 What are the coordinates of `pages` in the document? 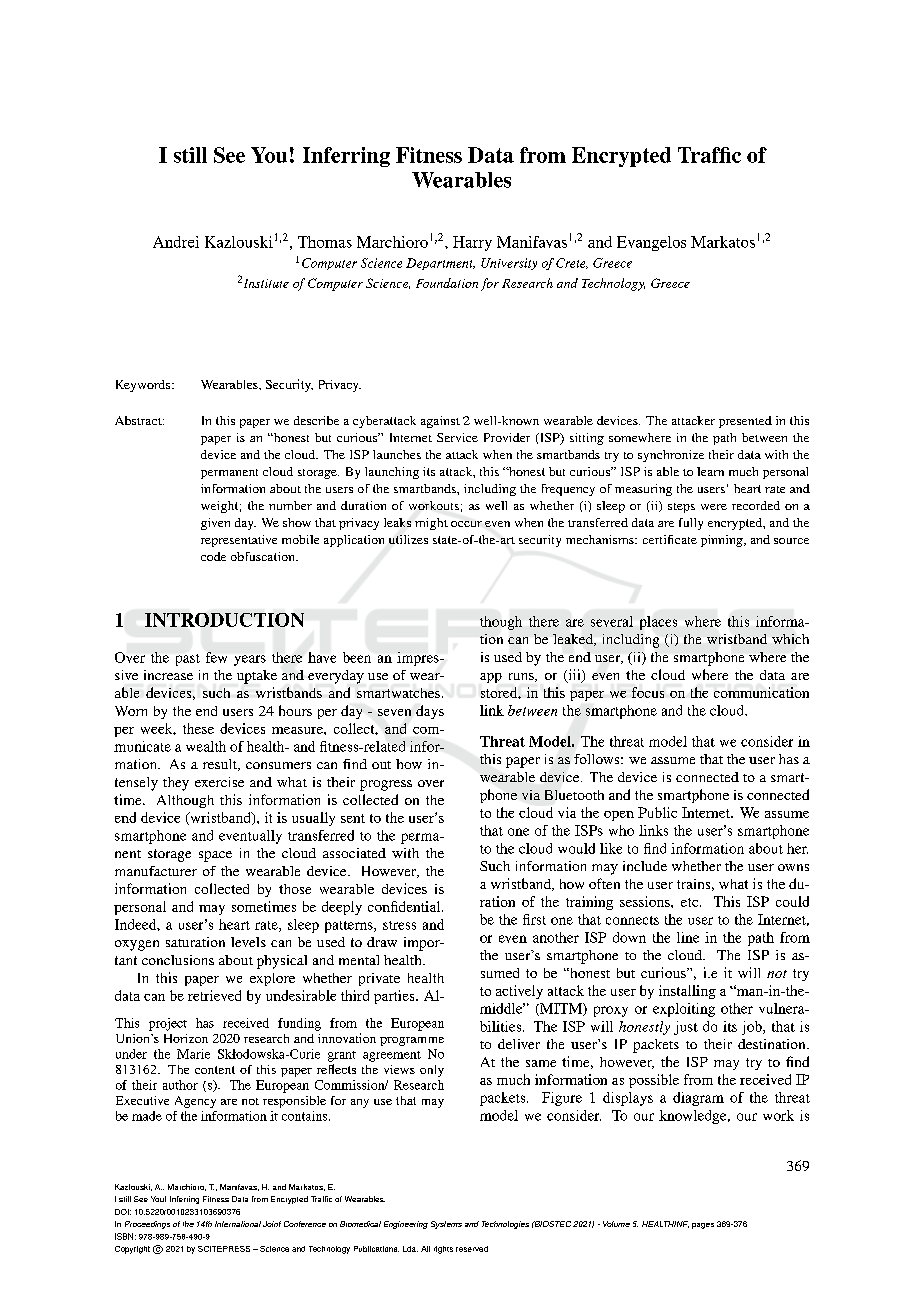 It's located at (703, 1226).
